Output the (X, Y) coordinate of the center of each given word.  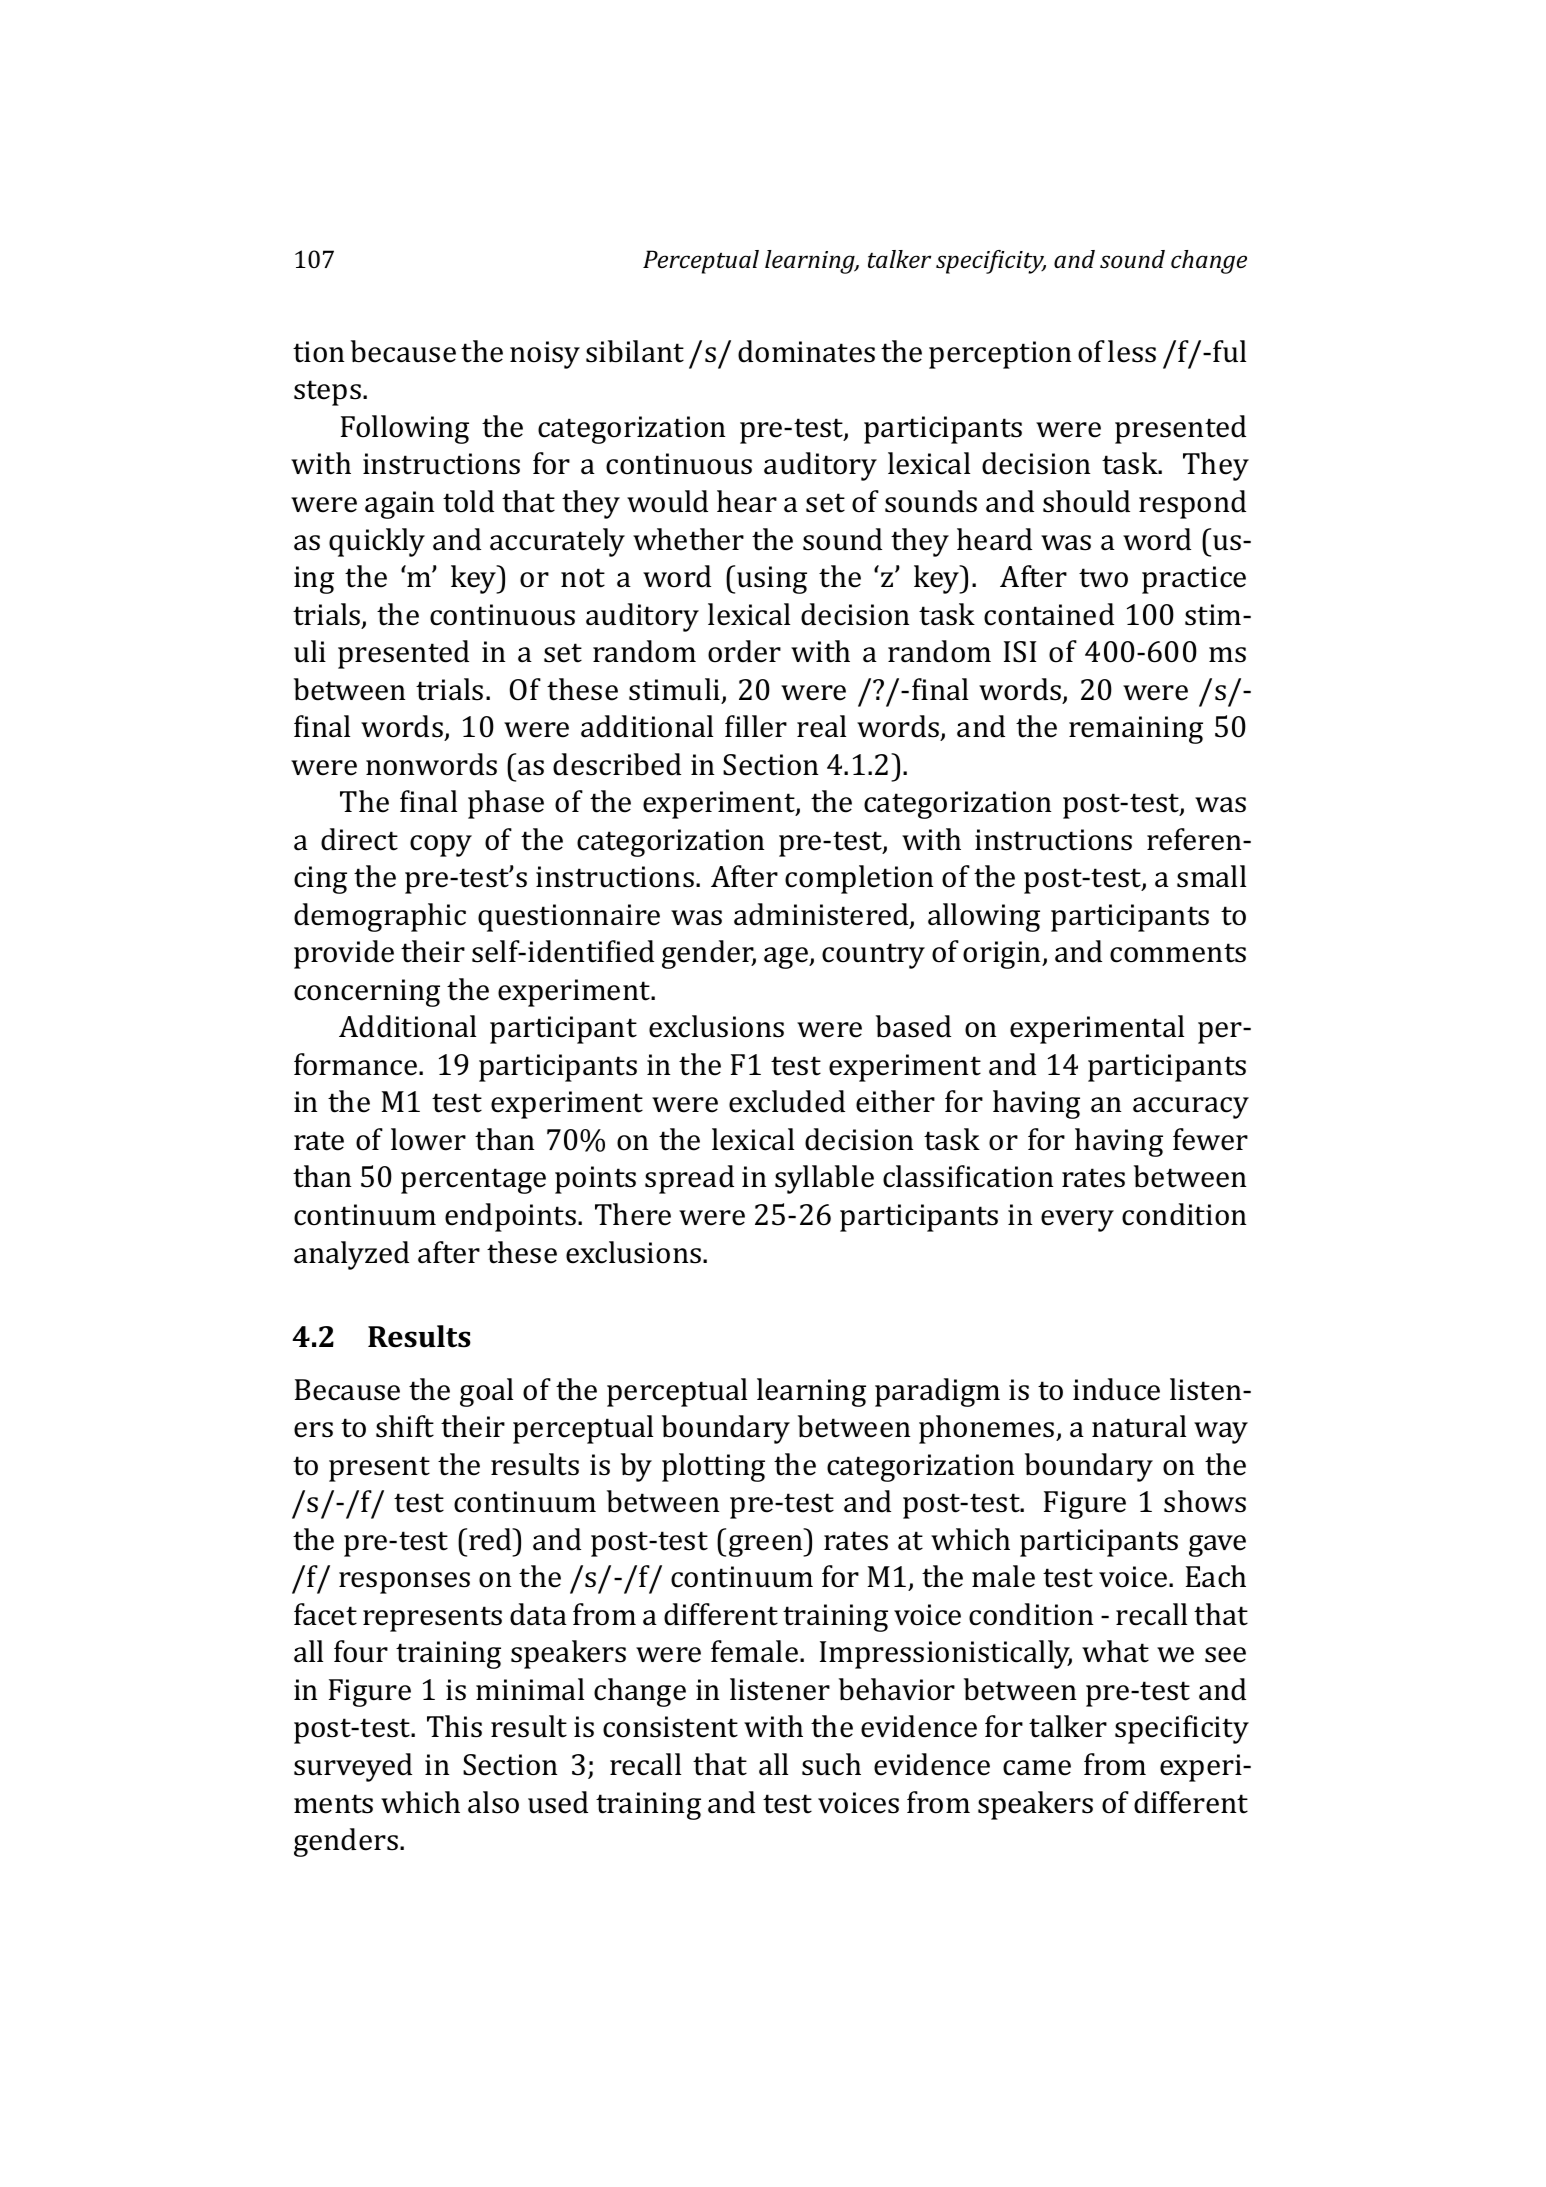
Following (405, 429)
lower (428, 1139)
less (1132, 351)
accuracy (1191, 1108)
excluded (787, 1101)
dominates (806, 351)
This (454, 1726)
